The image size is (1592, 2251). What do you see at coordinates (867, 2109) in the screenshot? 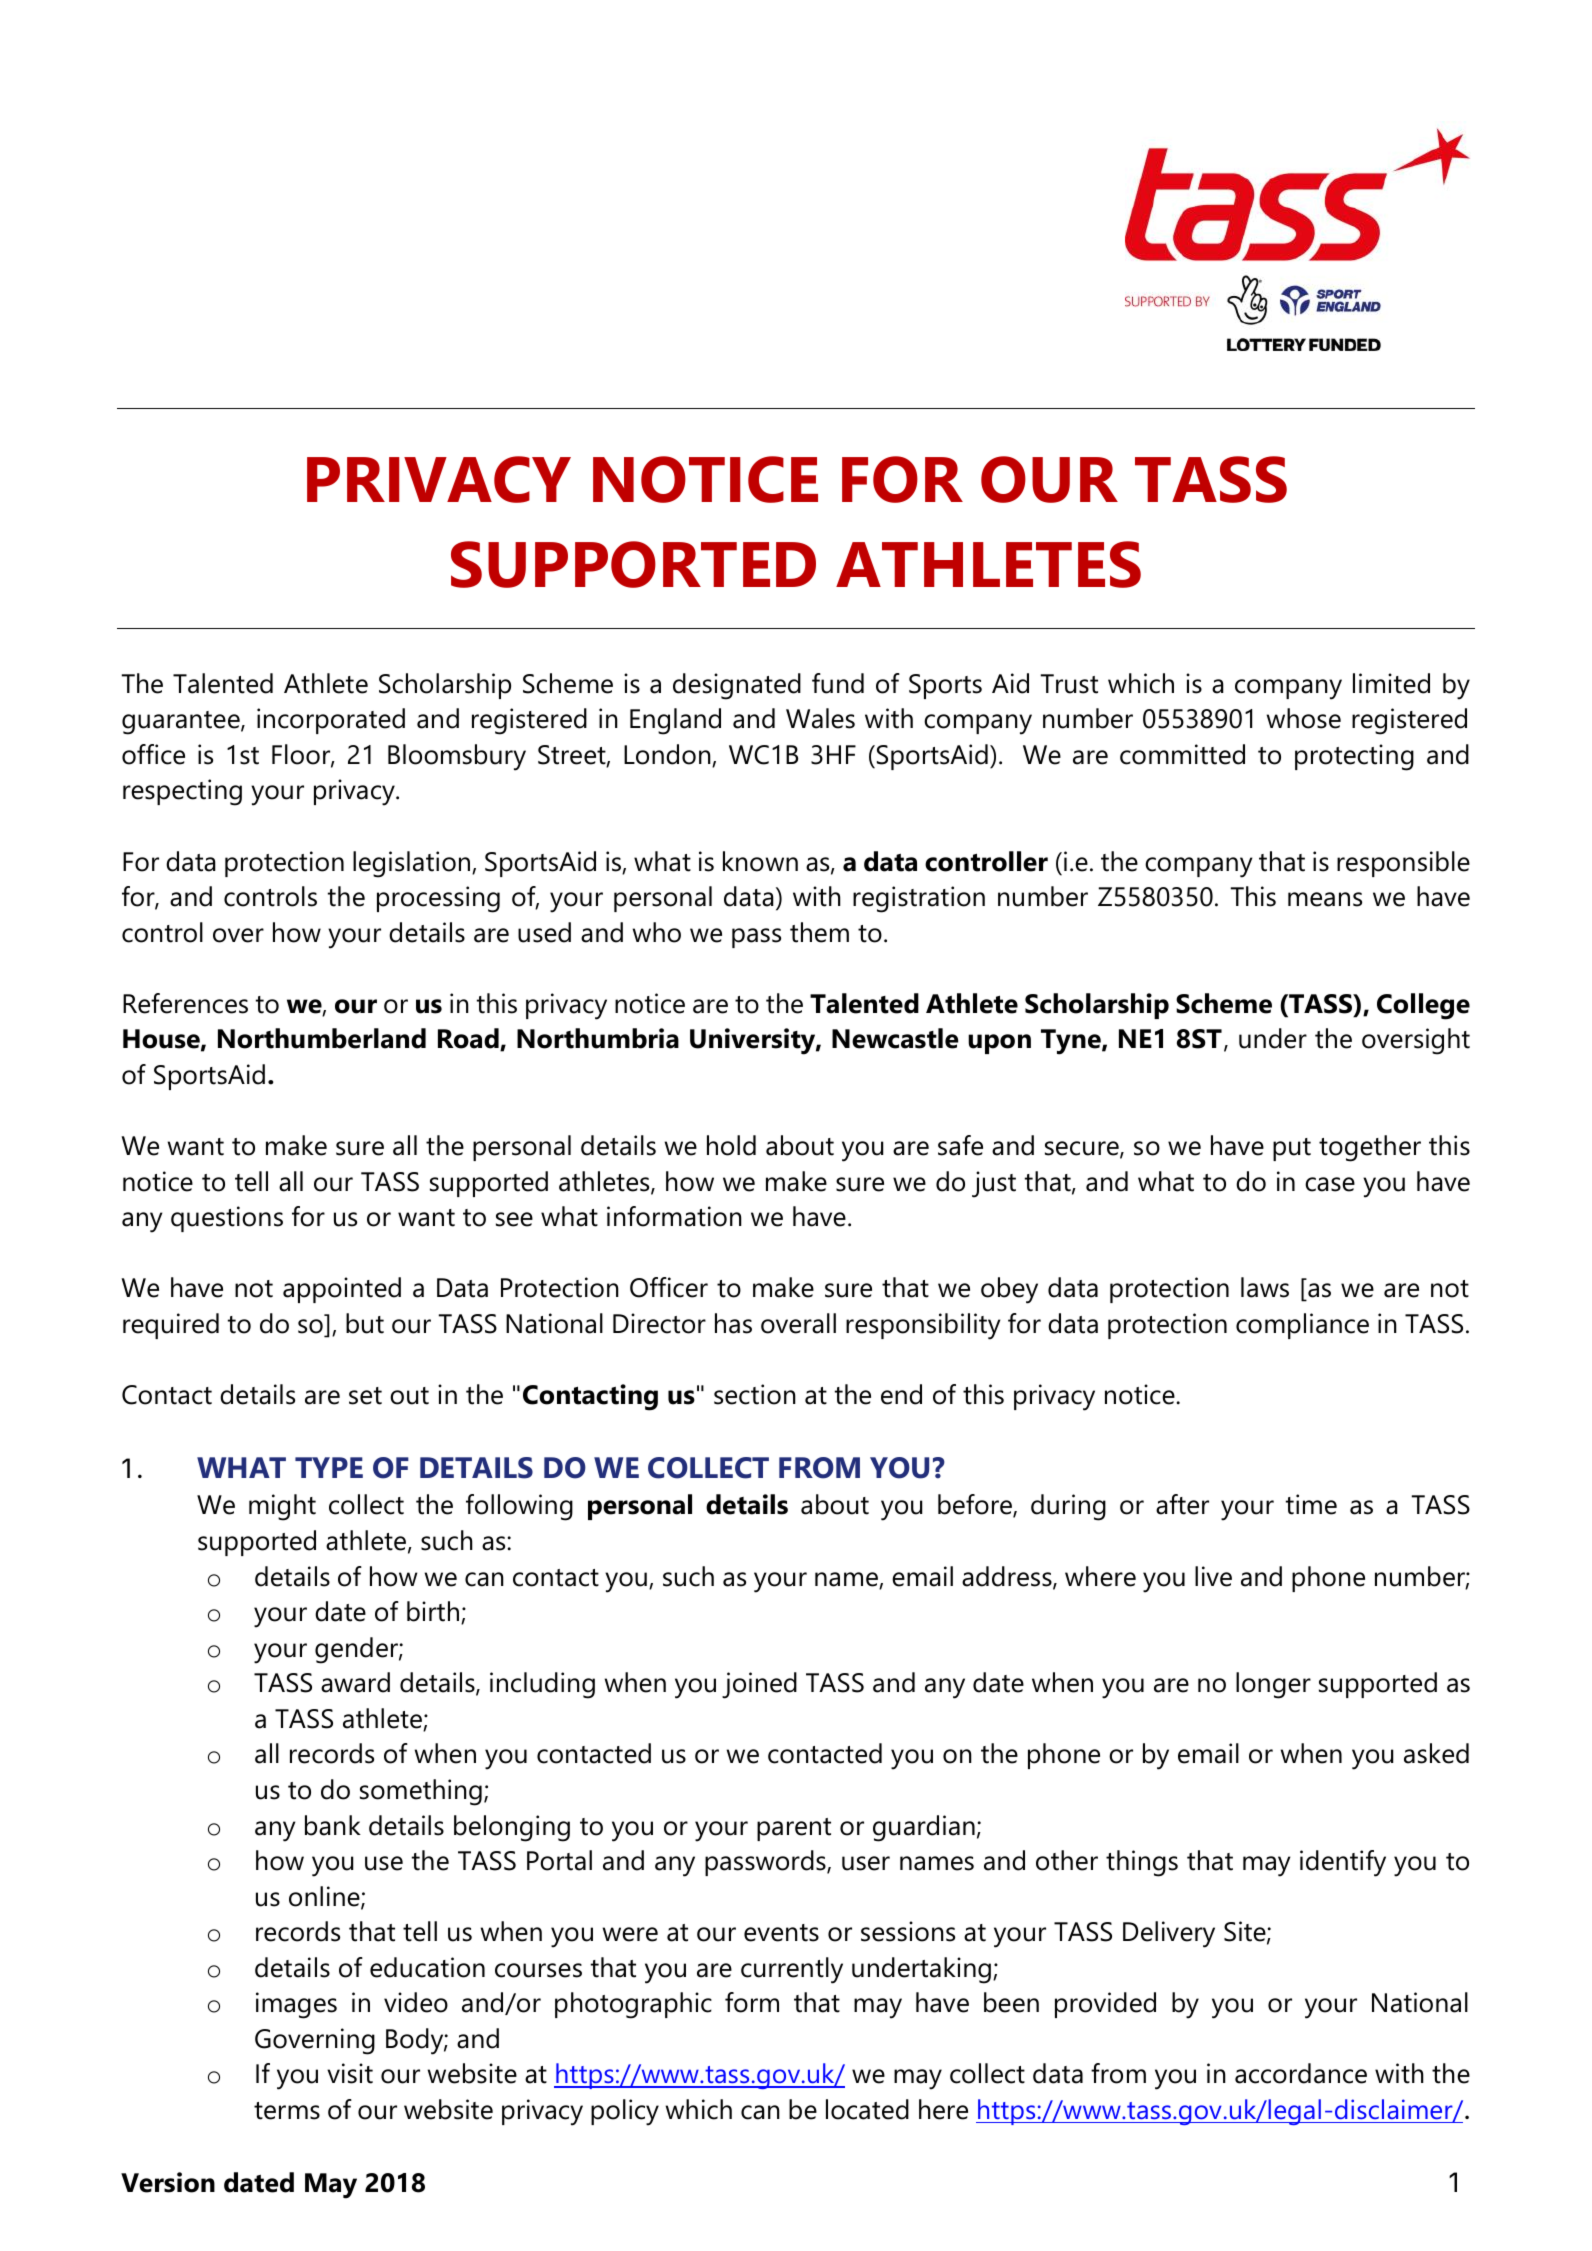
I see `located` at bounding box center [867, 2109].
